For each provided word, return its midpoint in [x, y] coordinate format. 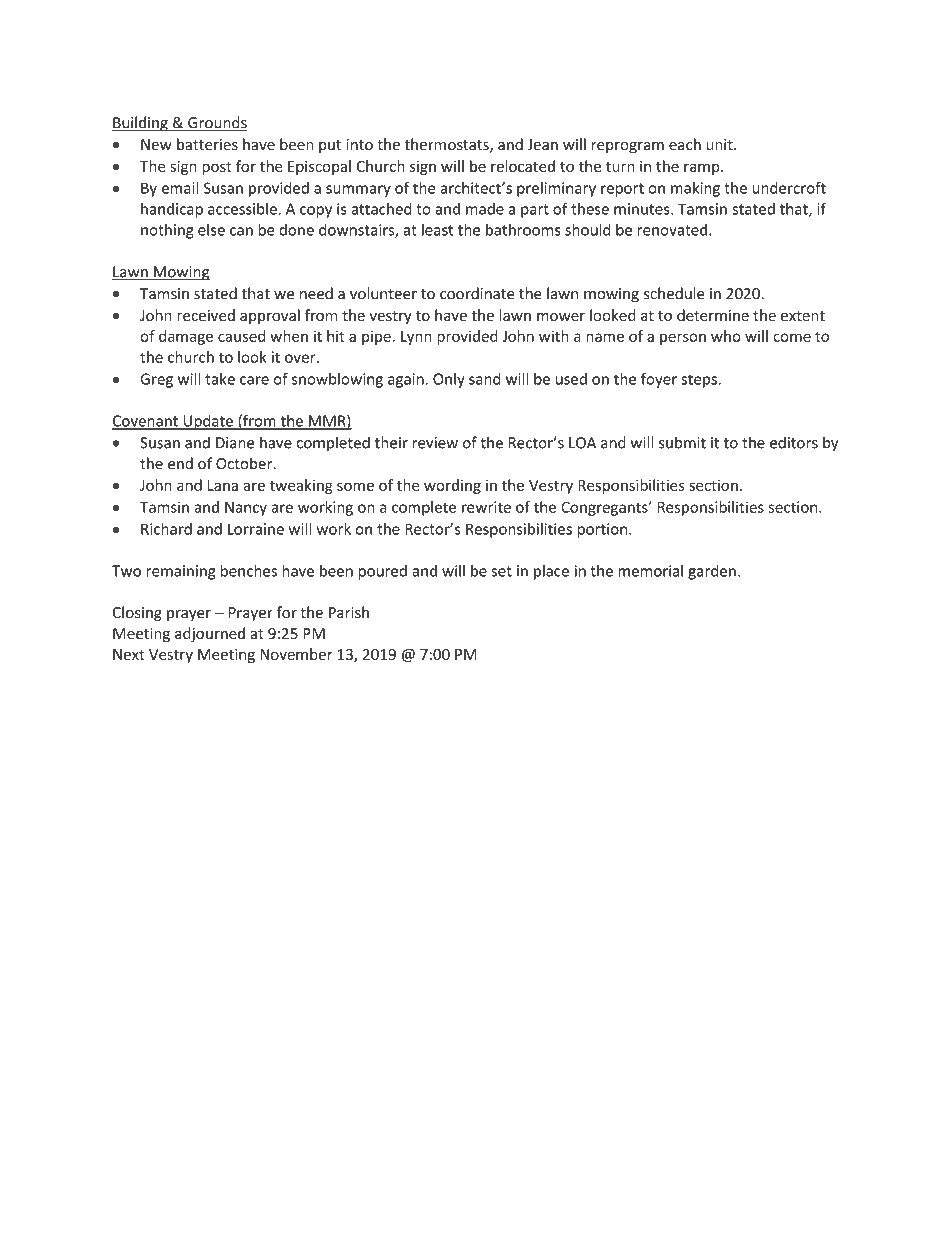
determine [713, 315]
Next [129, 654]
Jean [542, 145]
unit [720, 144]
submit [682, 442]
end [180, 463]
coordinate [477, 293]
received [206, 315]
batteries [207, 144]
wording [452, 486]
